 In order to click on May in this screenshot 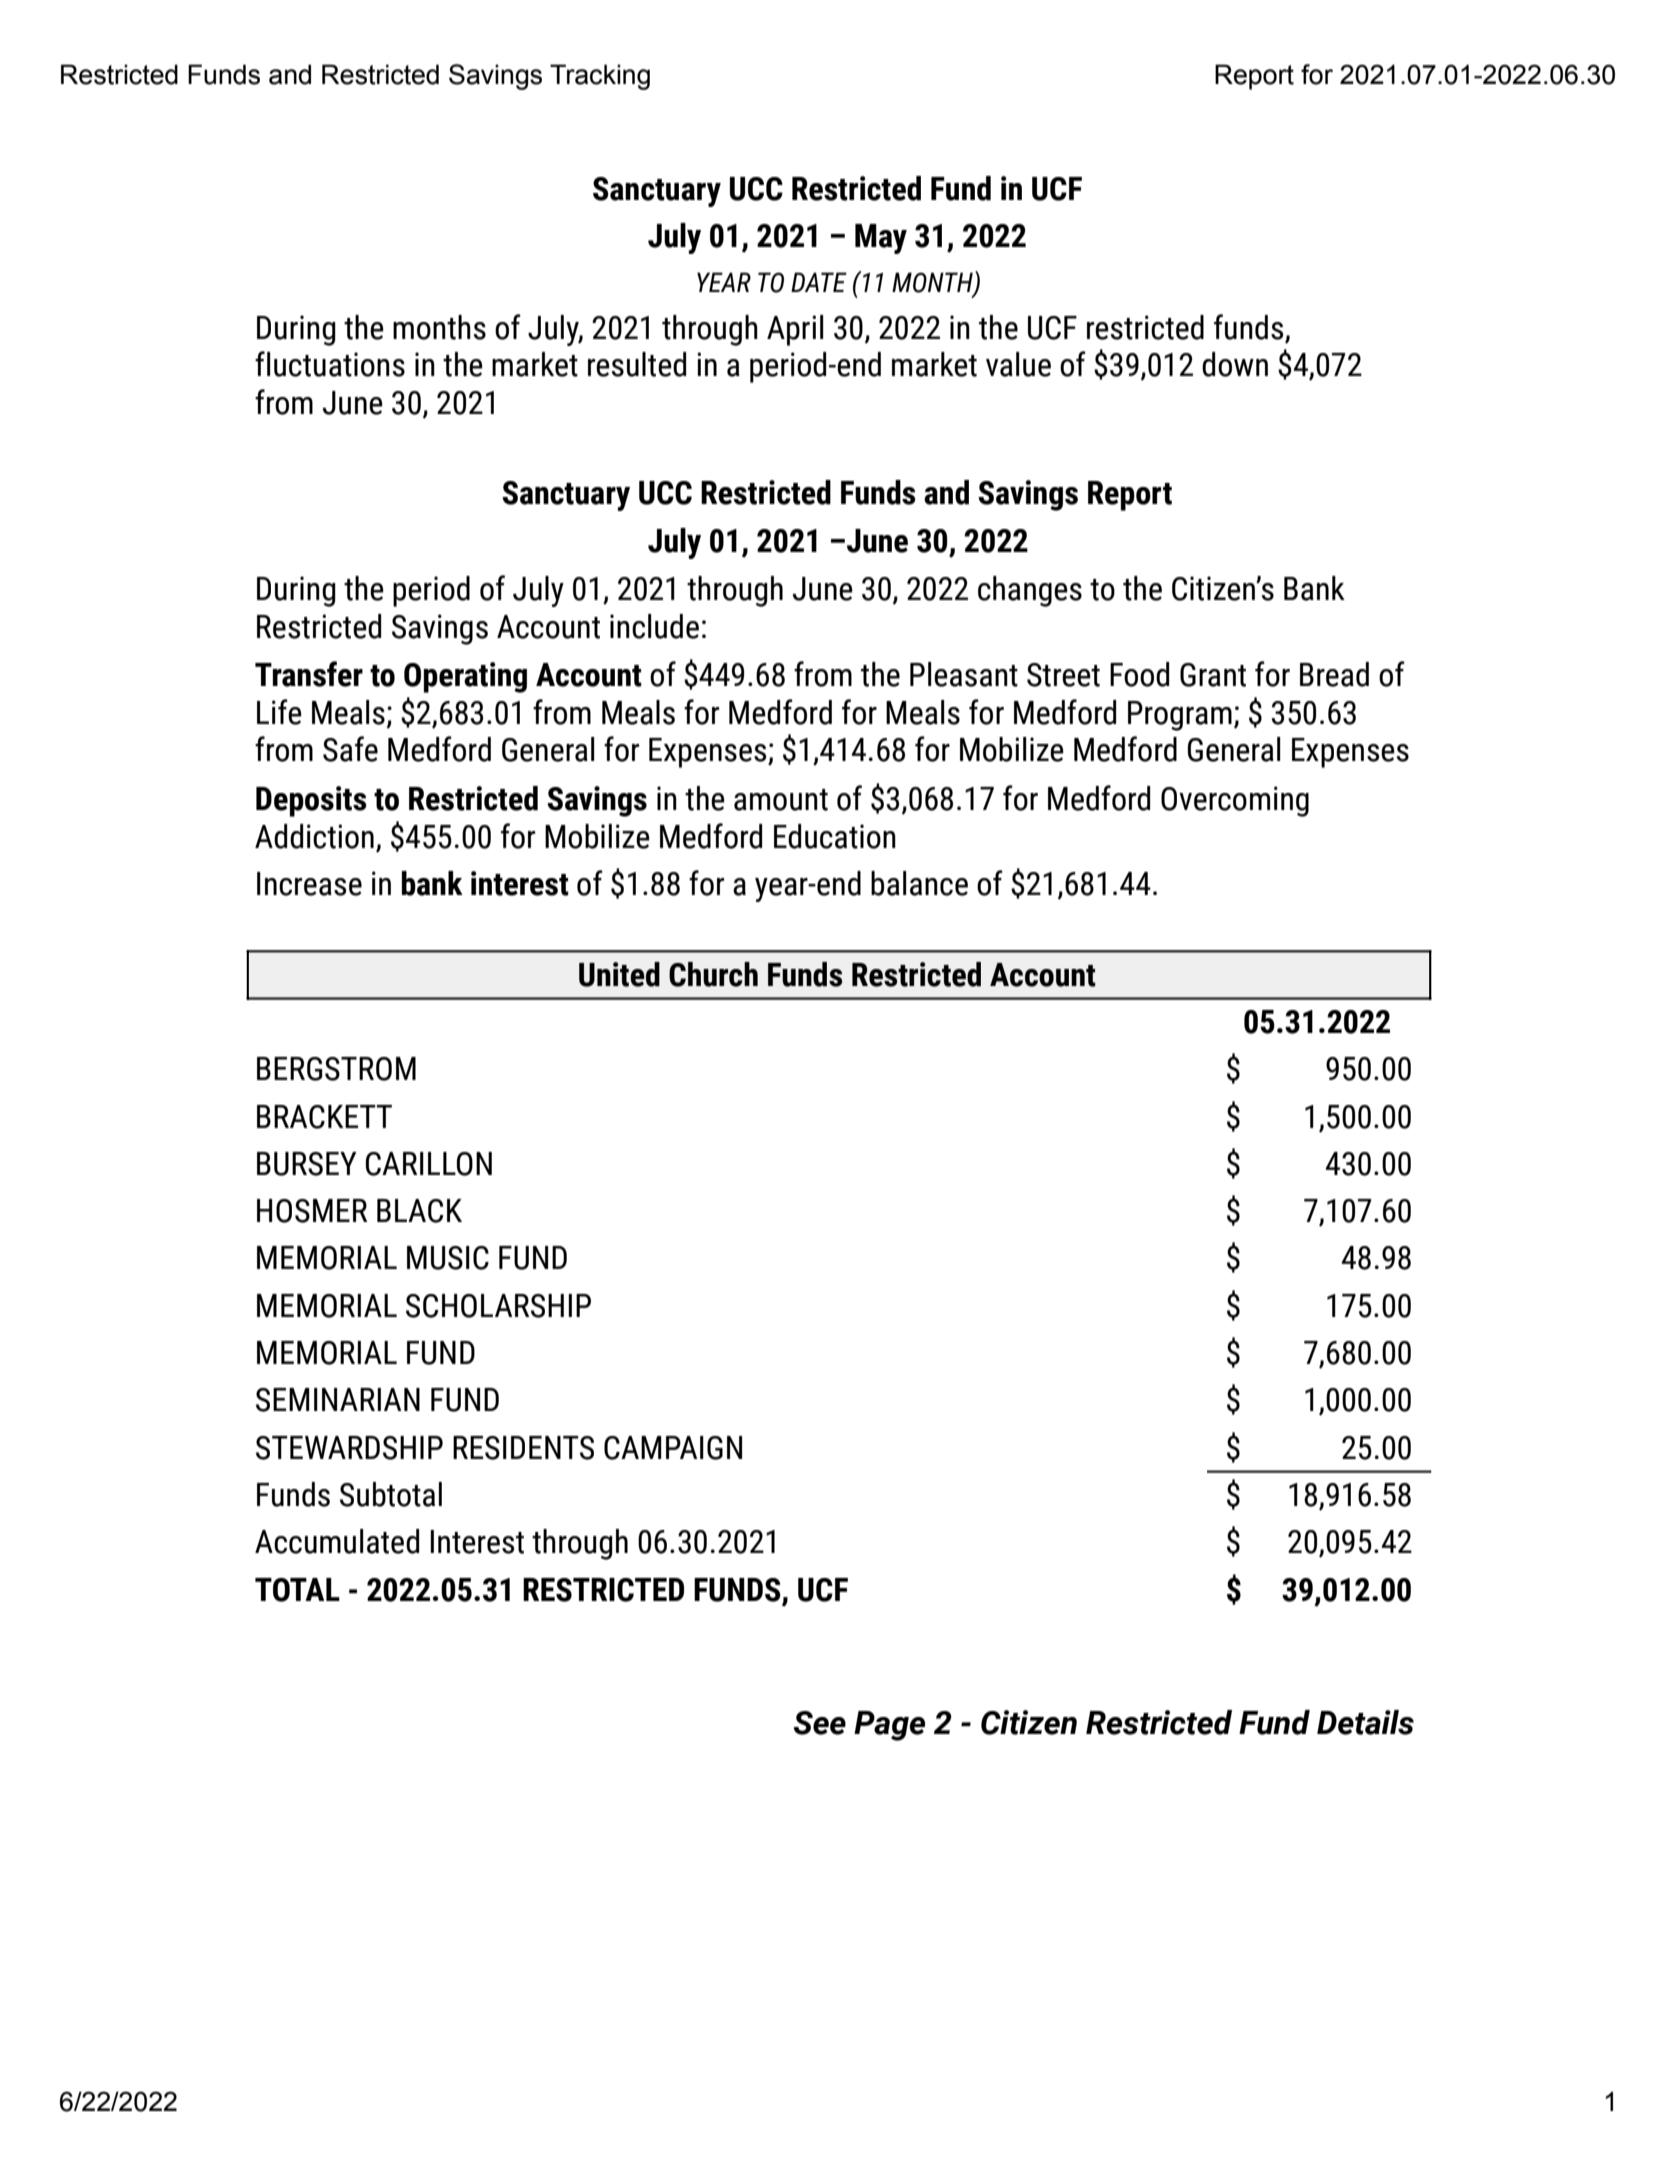, I will do `click(881, 239)`.
